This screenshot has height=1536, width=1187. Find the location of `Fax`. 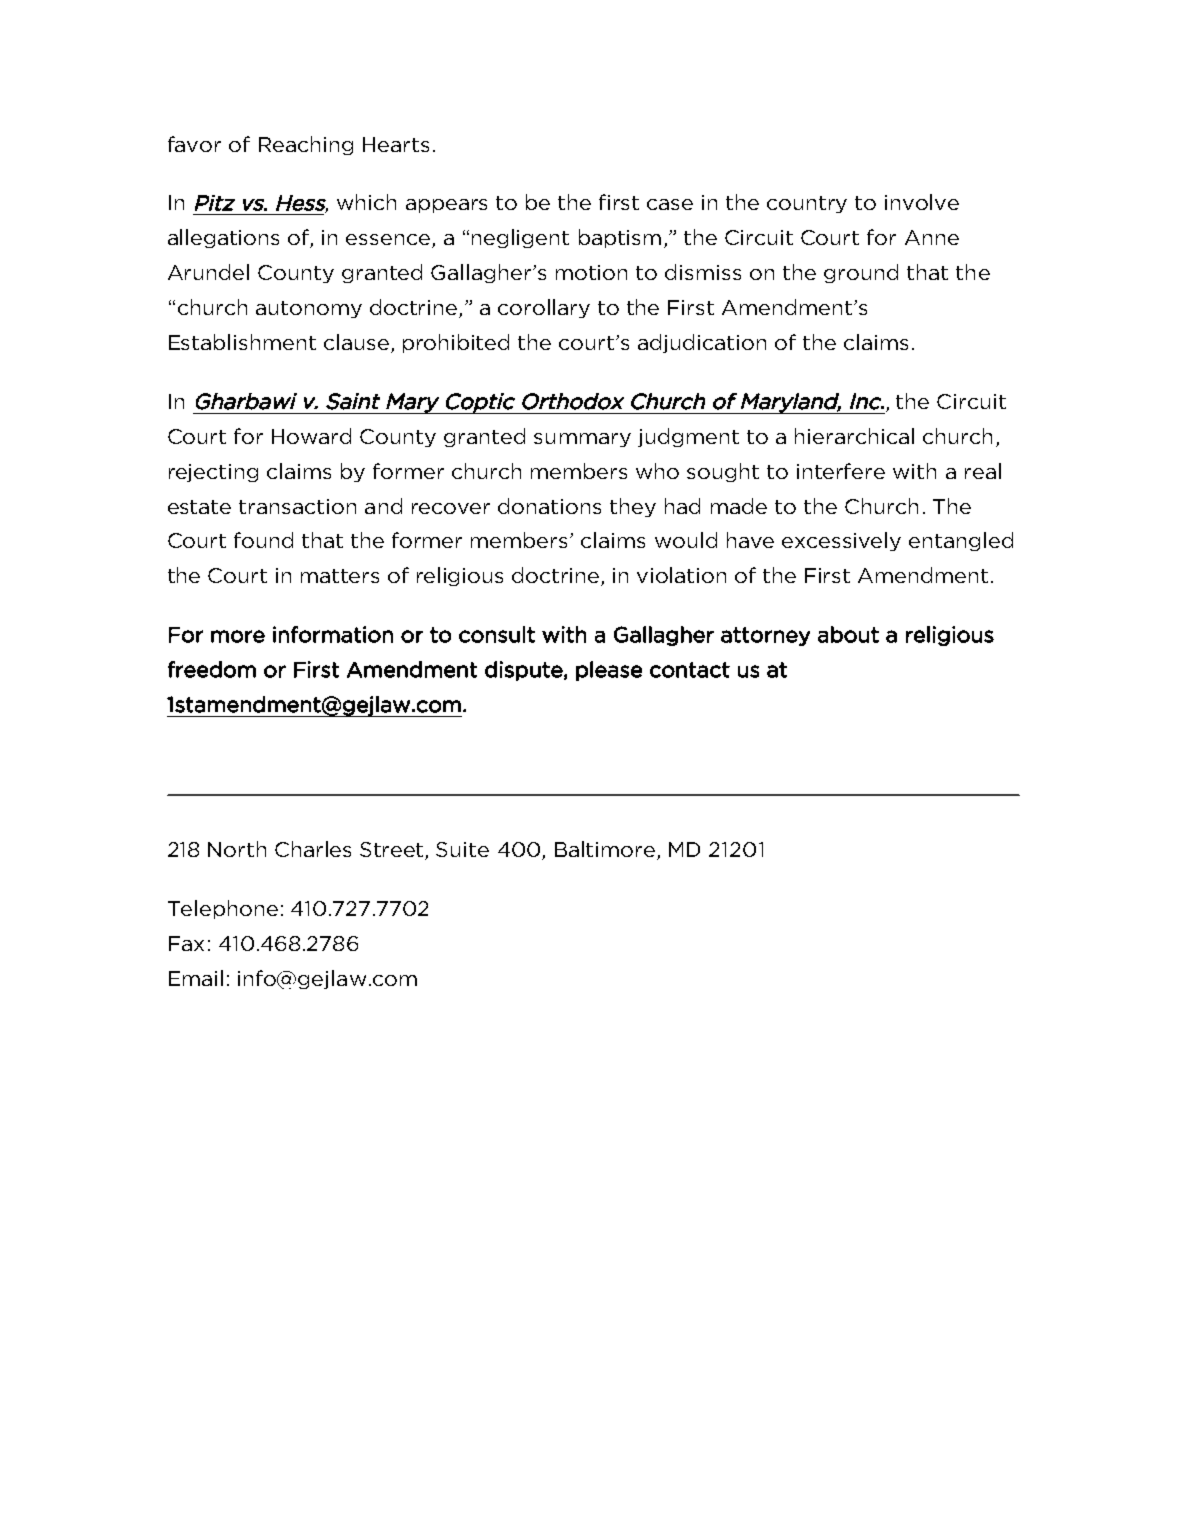

Fax is located at coordinates (186, 943).
